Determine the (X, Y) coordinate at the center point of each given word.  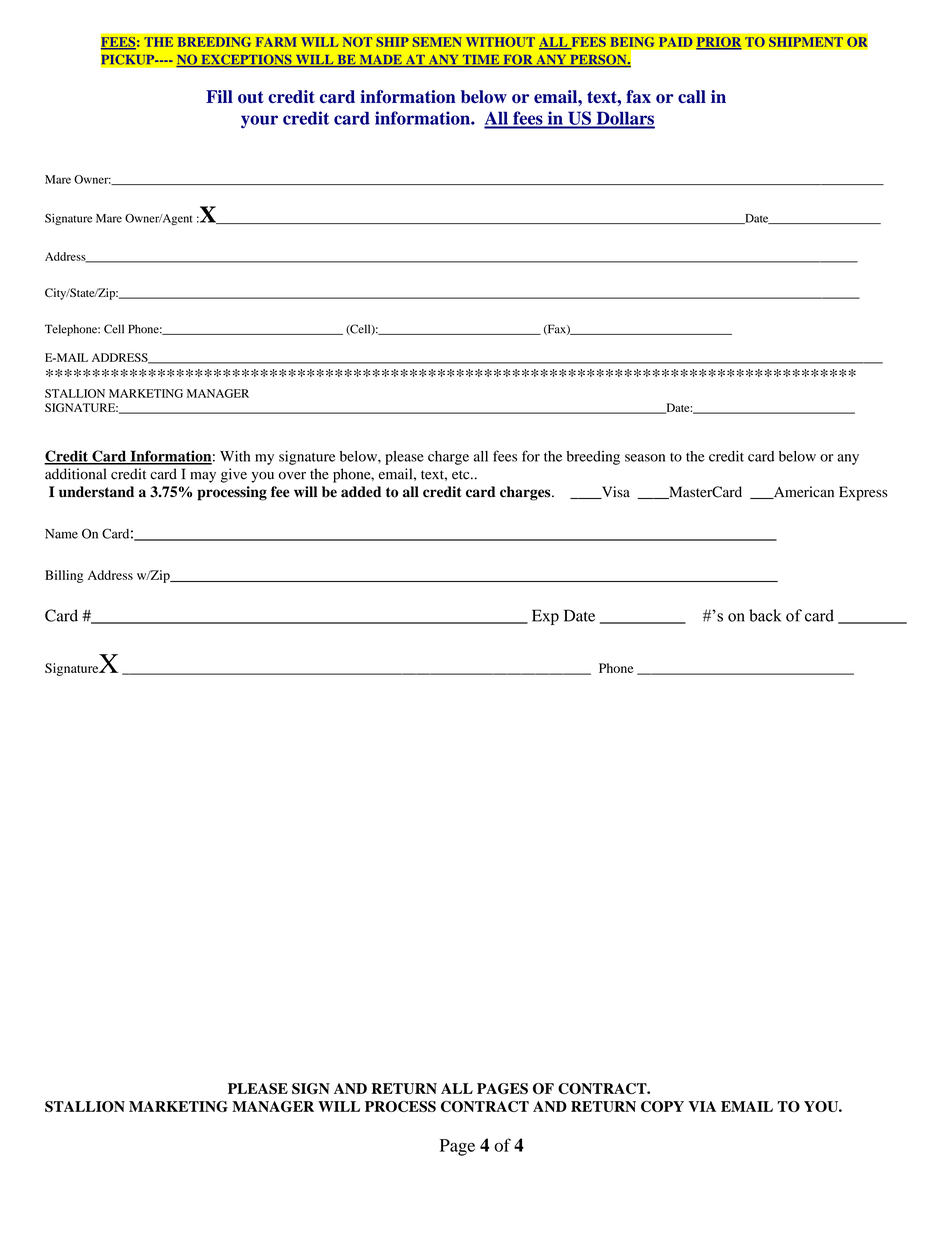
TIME (481, 61)
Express (863, 493)
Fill (219, 96)
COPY (662, 1106)
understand (96, 492)
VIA (702, 1106)
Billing (64, 576)
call (692, 96)
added (361, 492)
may (203, 477)
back (765, 615)
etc (462, 475)
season (645, 458)
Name (61, 534)
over (292, 476)
